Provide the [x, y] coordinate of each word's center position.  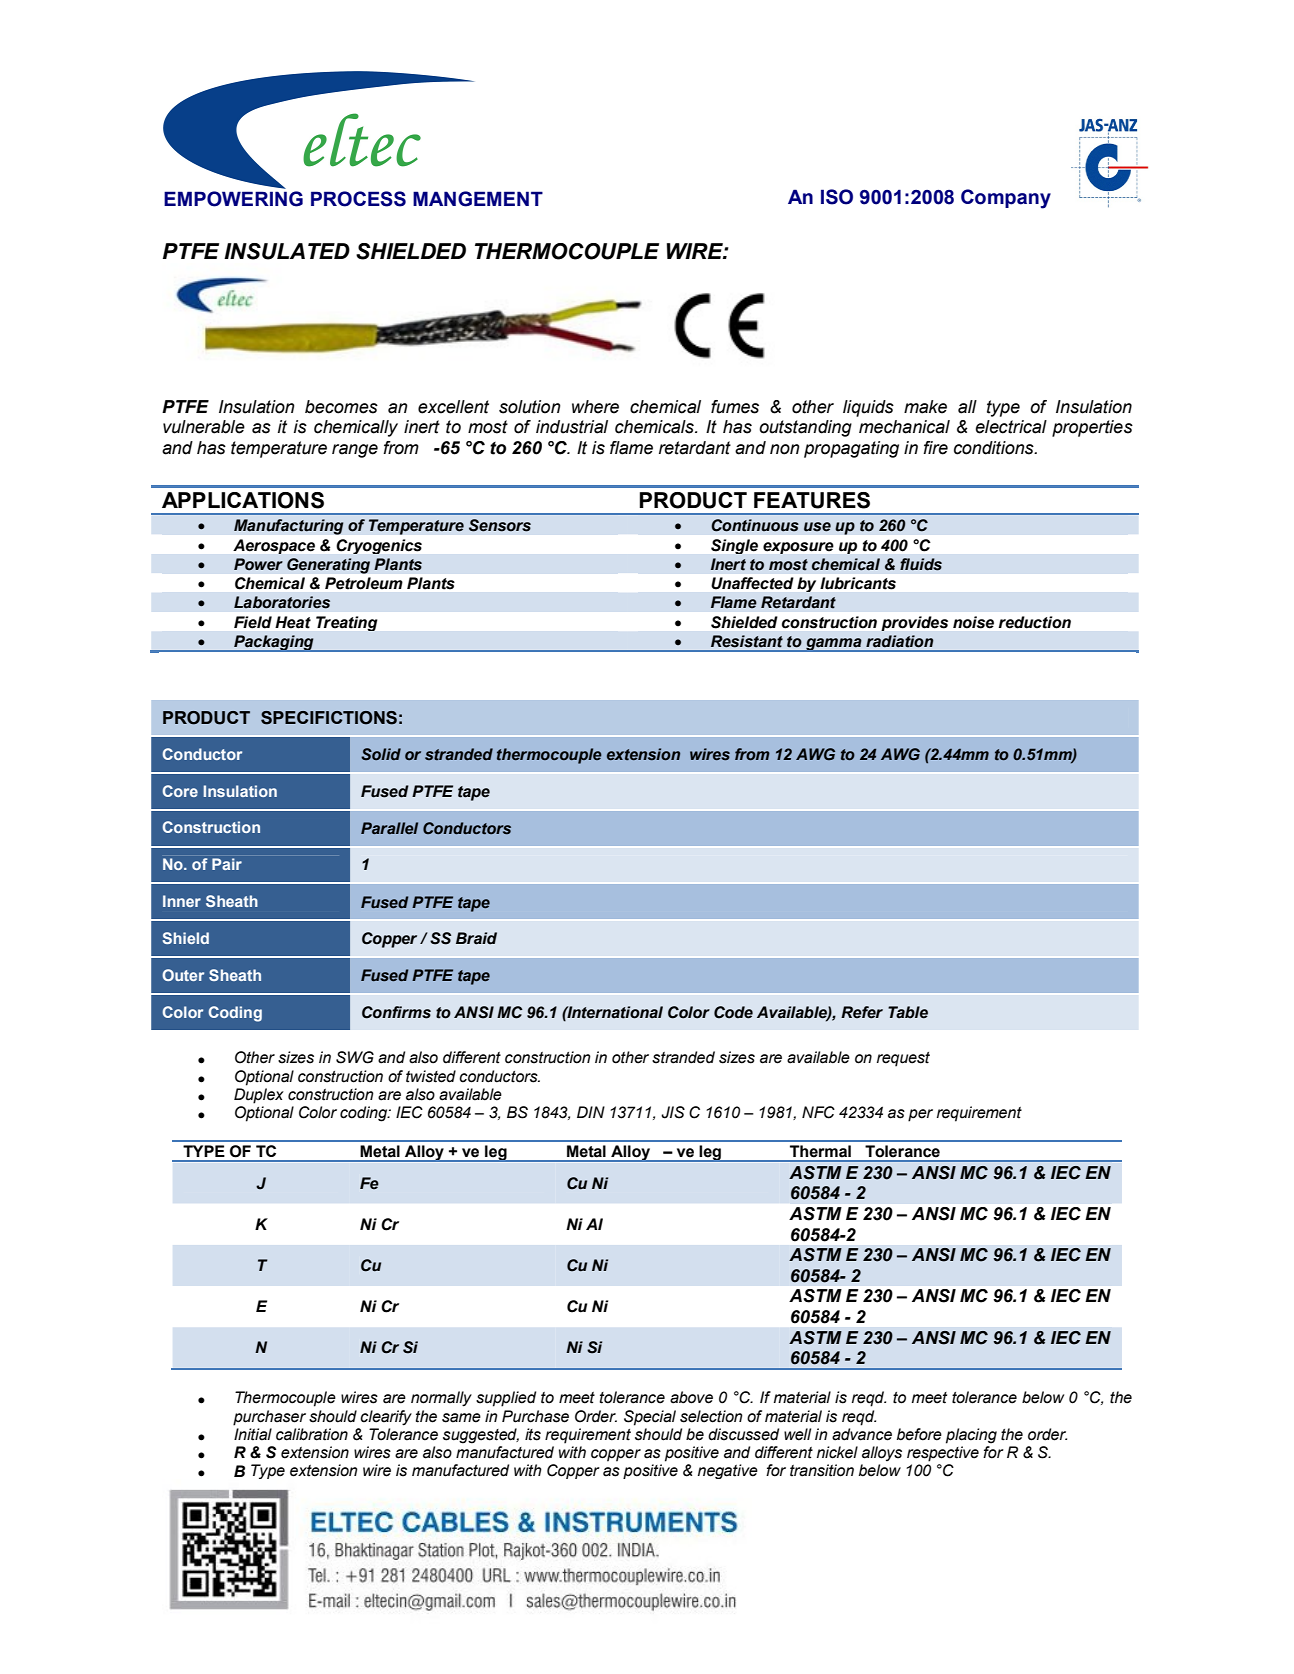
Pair [227, 864]
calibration [312, 1434]
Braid [476, 938]
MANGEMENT [478, 199]
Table [908, 1012]
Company [1006, 199]
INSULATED [287, 251]
